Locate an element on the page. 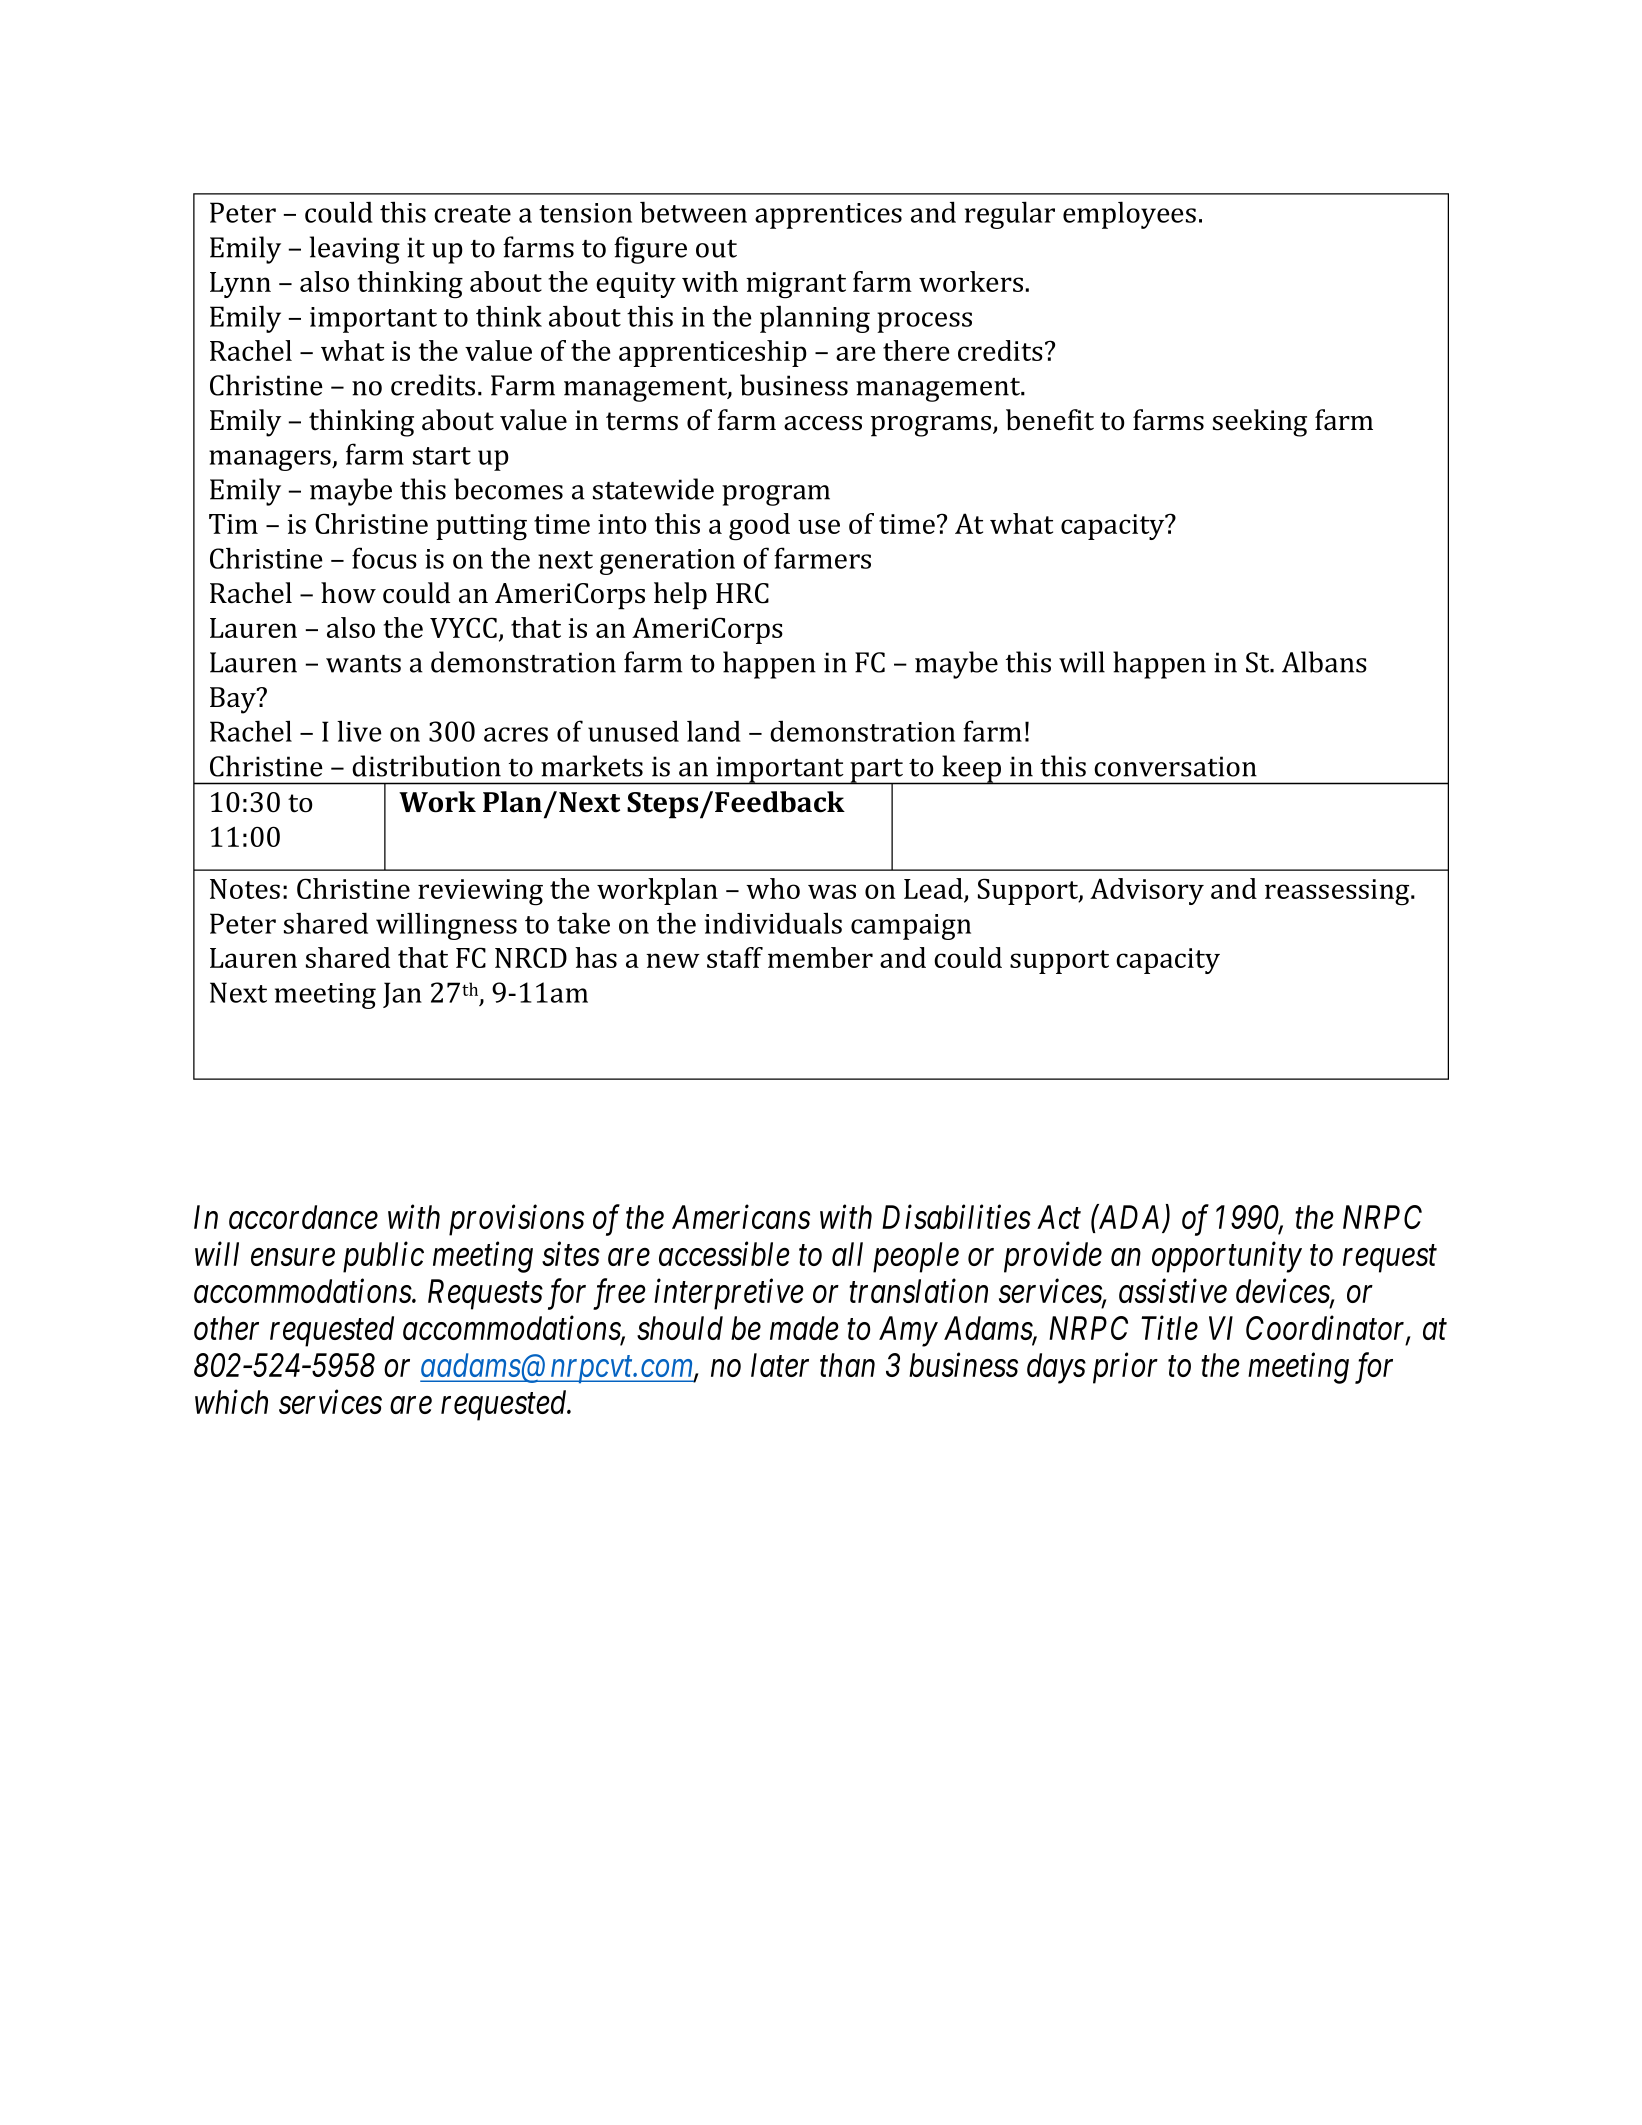 The width and height of the page is (1642, 2125). accordance is located at coordinates (303, 1217).
